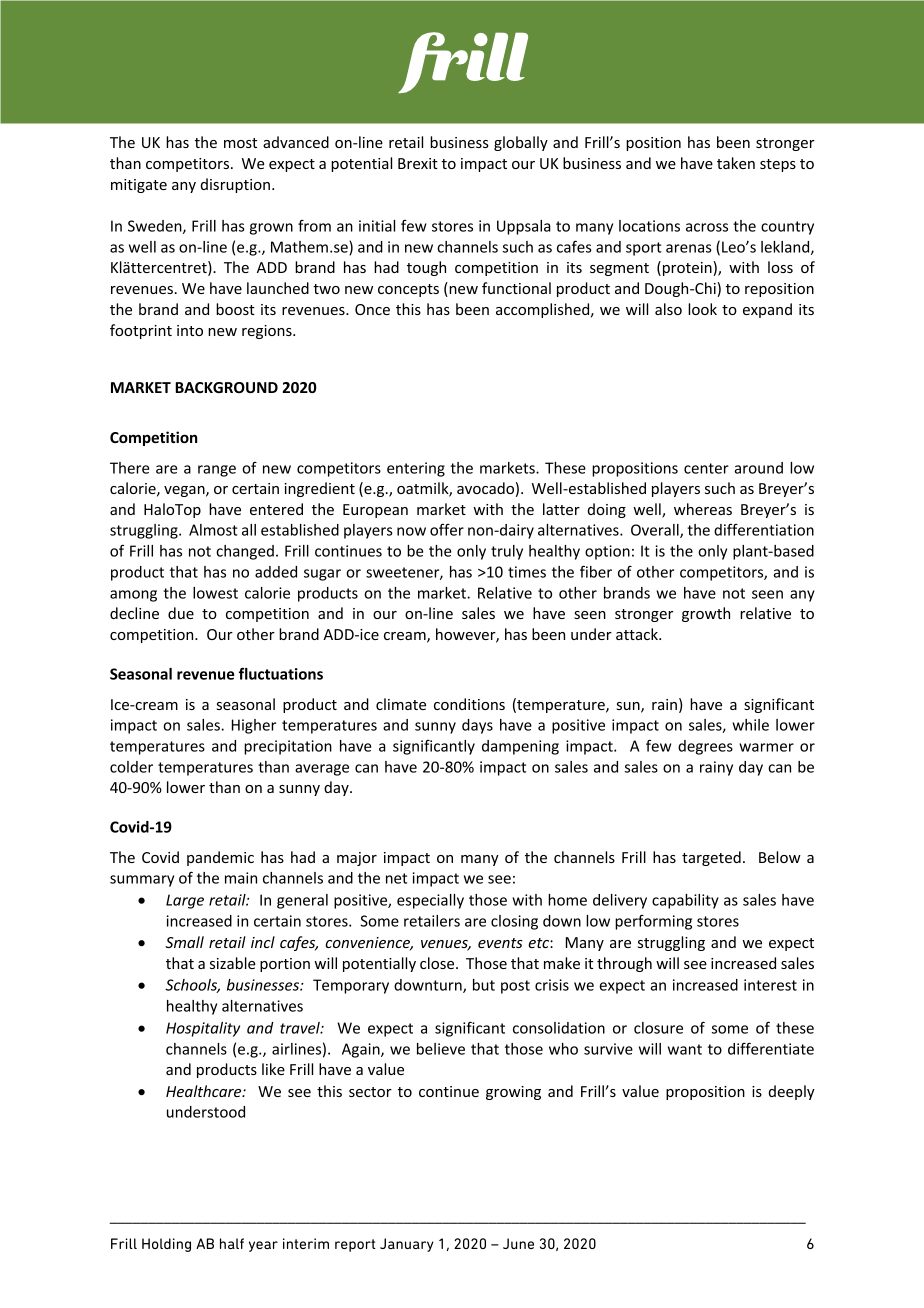  I want to click on changed, so click(245, 552).
